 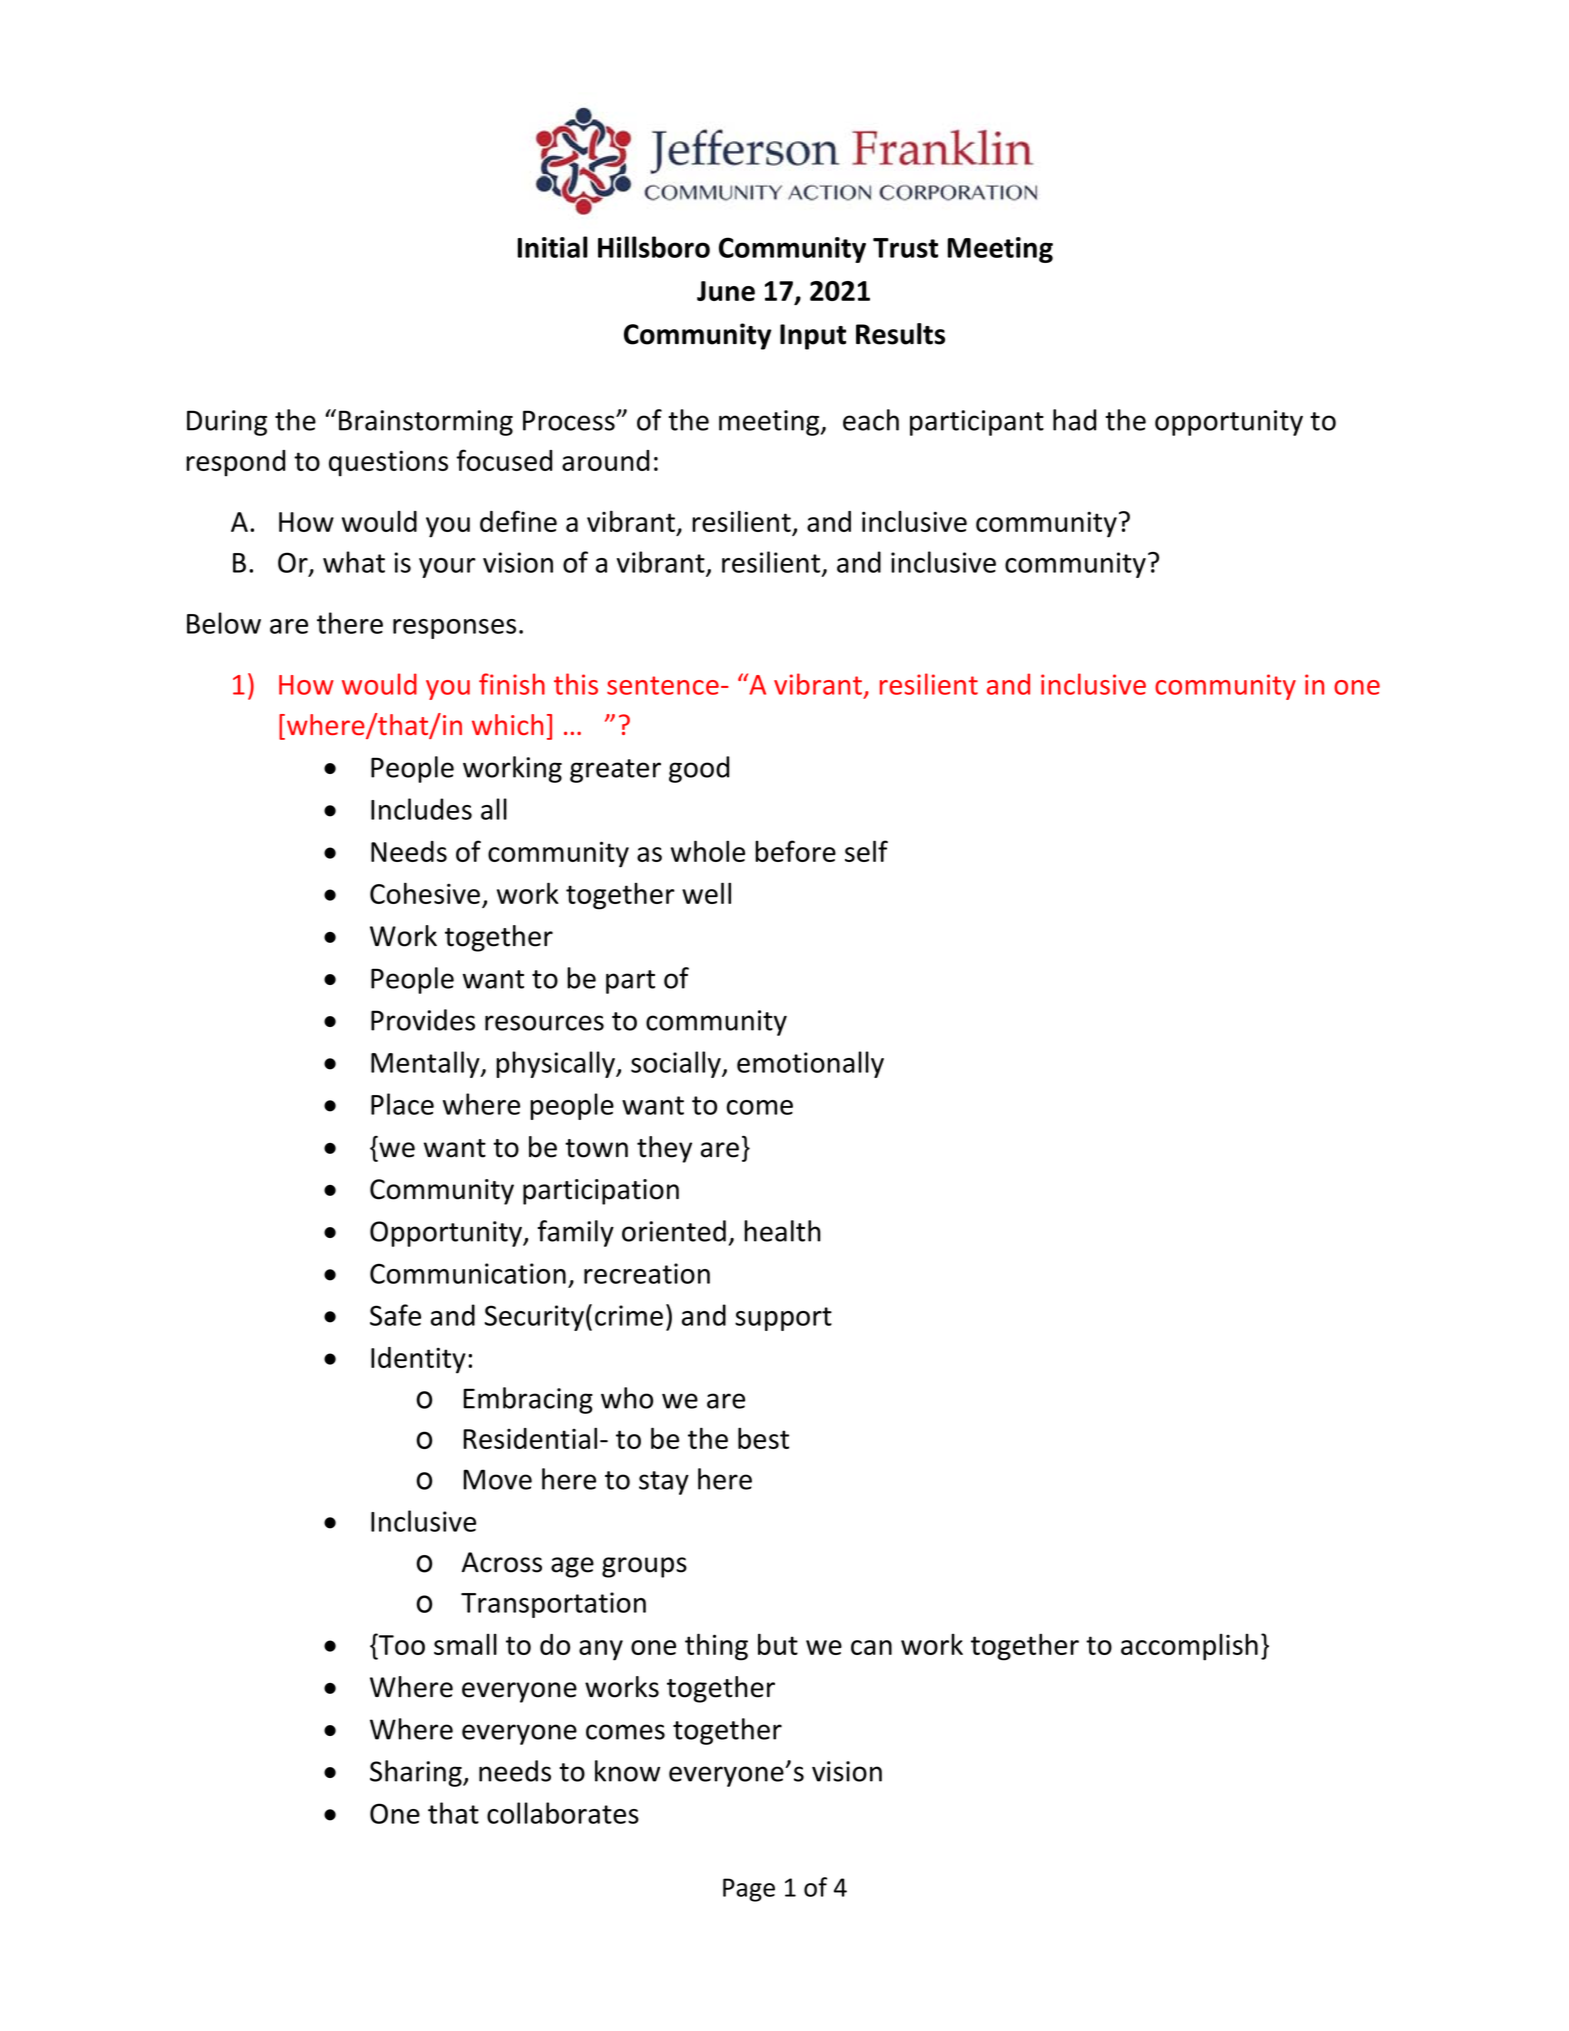 What do you see at coordinates (354, 562) in the screenshot?
I see `what` at bounding box center [354, 562].
